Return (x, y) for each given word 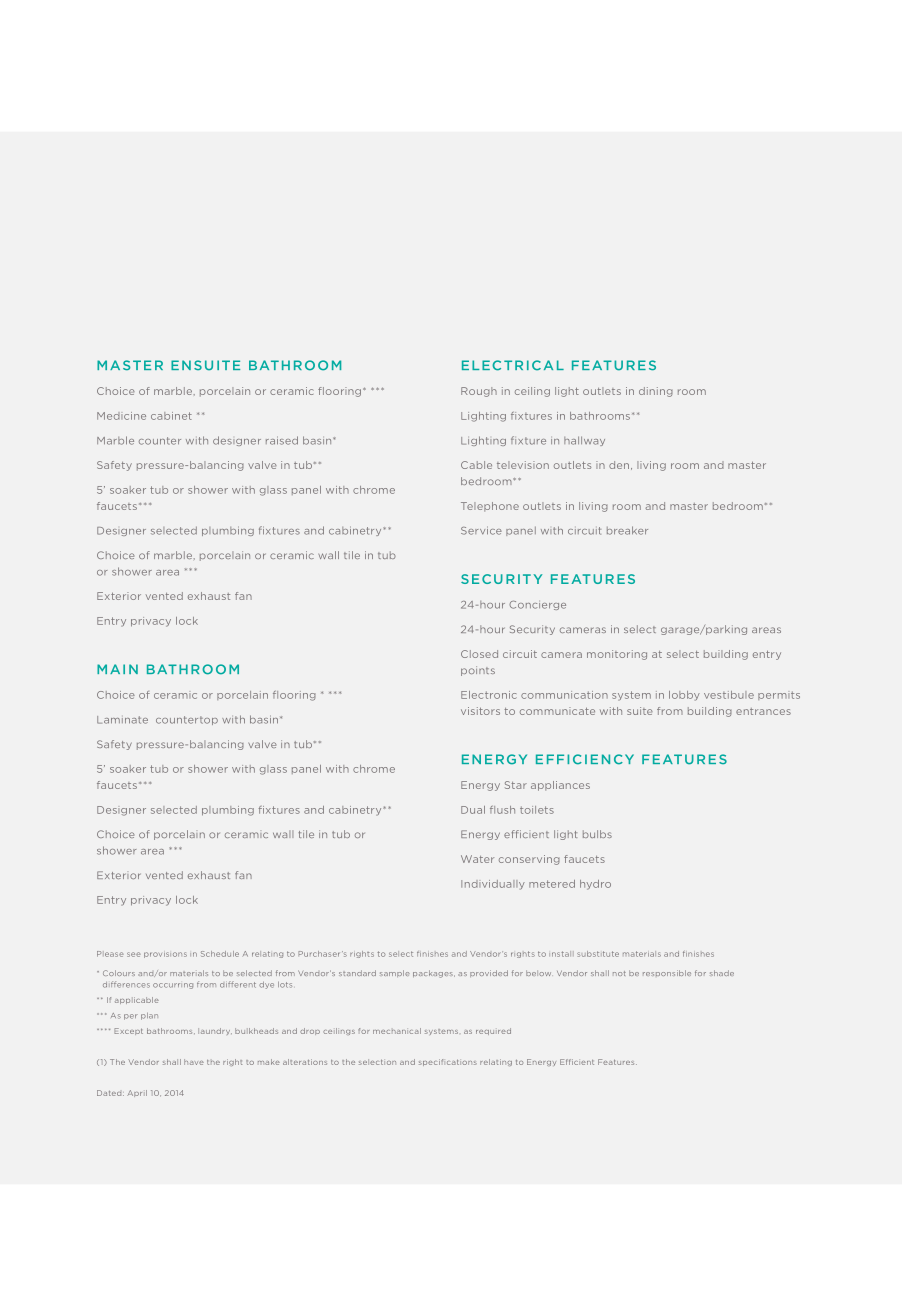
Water (477, 859)
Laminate (122, 720)
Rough (479, 392)
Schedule (220, 954)
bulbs (597, 834)
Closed (479, 654)
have (194, 1062)
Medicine (121, 416)
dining (656, 392)
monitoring (617, 655)
